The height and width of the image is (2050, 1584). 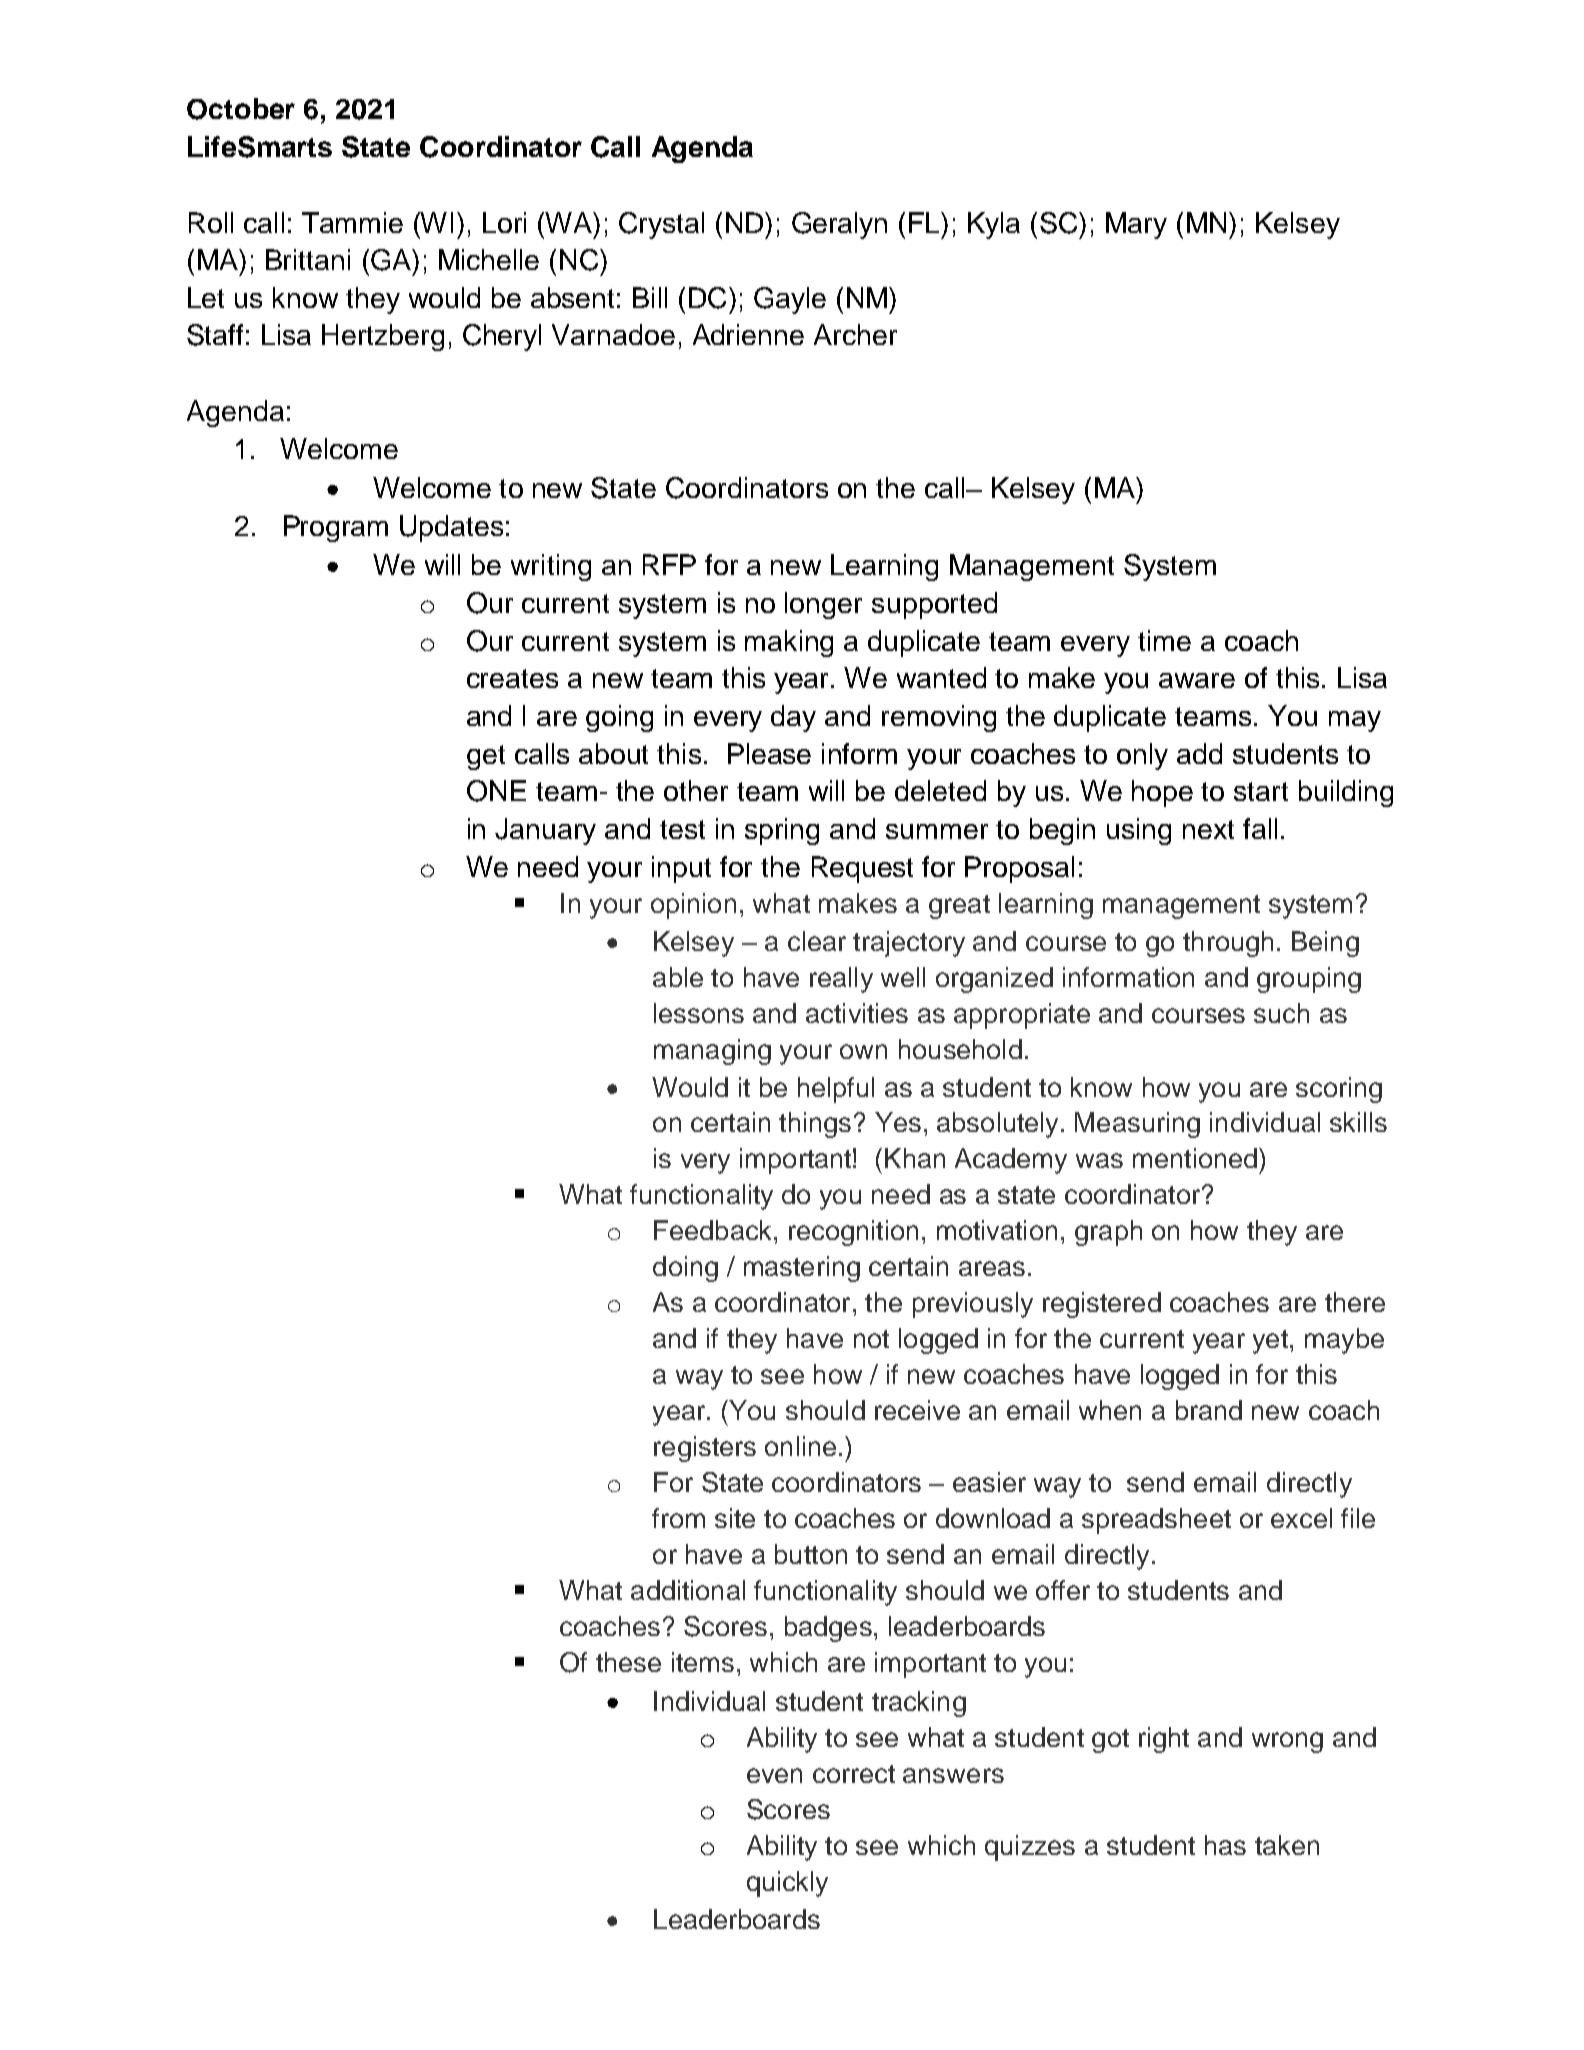 What do you see at coordinates (336, 528) in the image?
I see `Program` at bounding box center [336, 528].
